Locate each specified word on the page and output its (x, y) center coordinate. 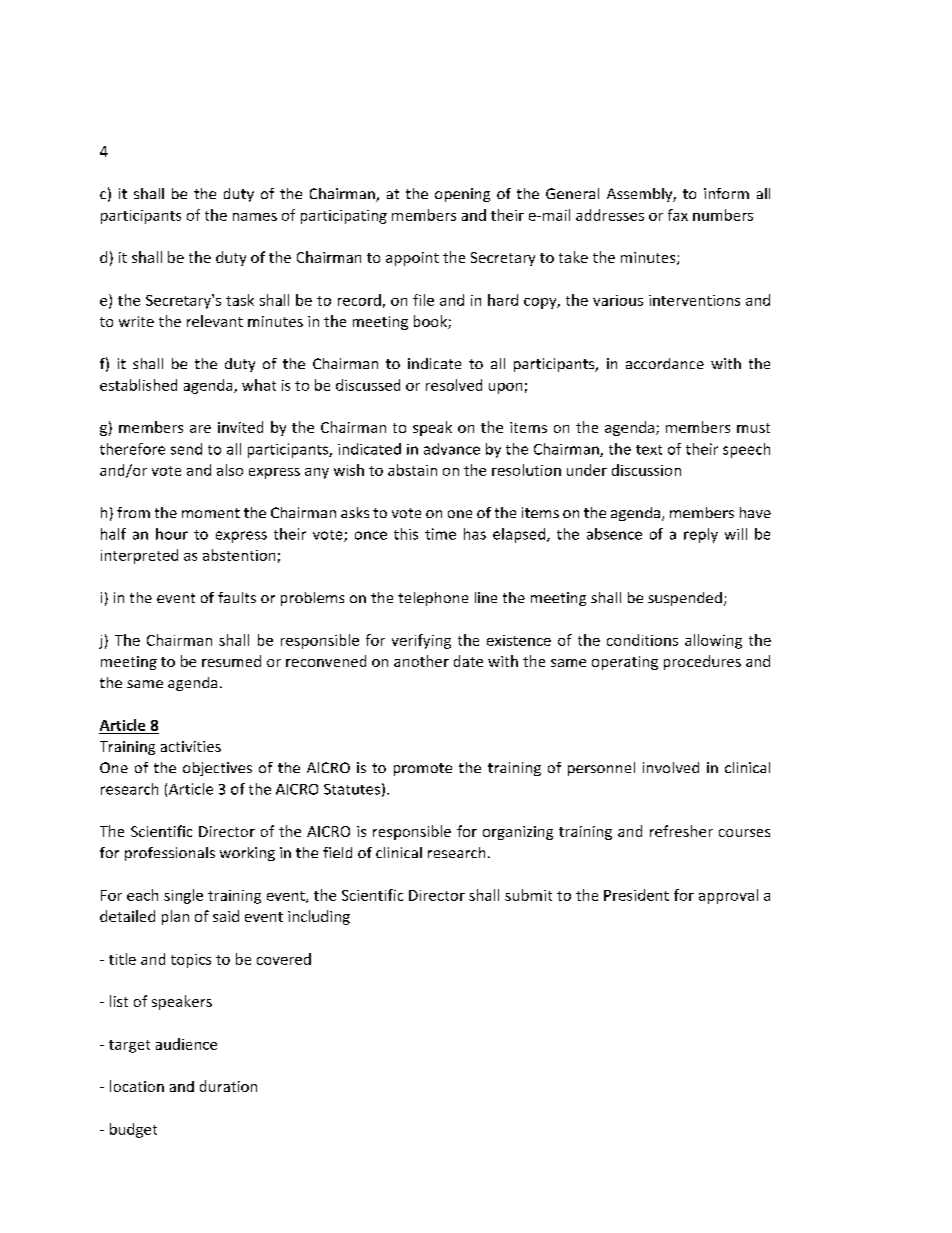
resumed (231, 661)
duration (228, 1086)
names (255, 217)
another (421, 661)
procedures (702, 662)
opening (462, 195)
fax (678, 215)
